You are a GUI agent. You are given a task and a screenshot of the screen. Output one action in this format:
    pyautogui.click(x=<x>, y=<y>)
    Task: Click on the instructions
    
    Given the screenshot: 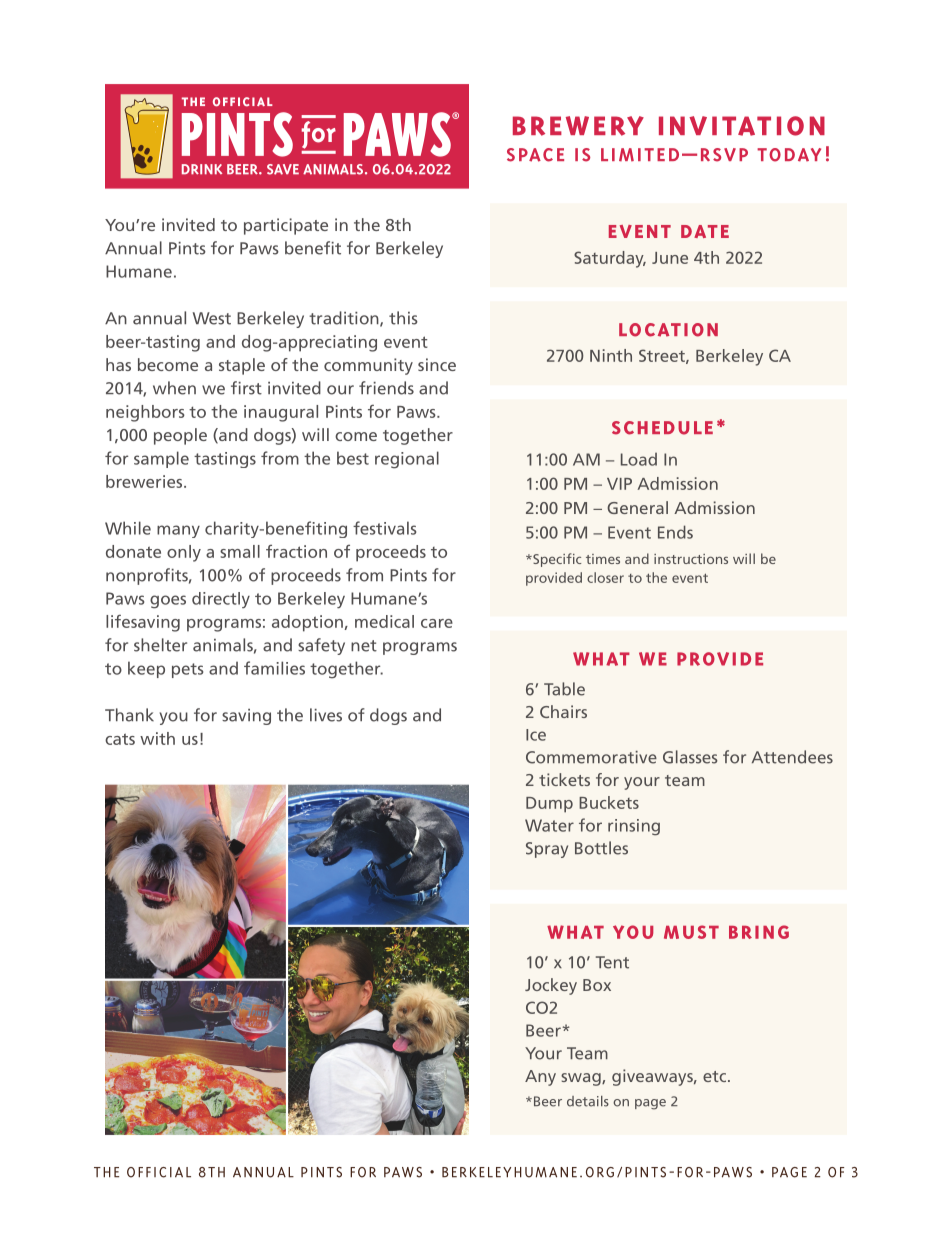 What is the action you would take?
    pyautogui.click(x=691, y=559)
